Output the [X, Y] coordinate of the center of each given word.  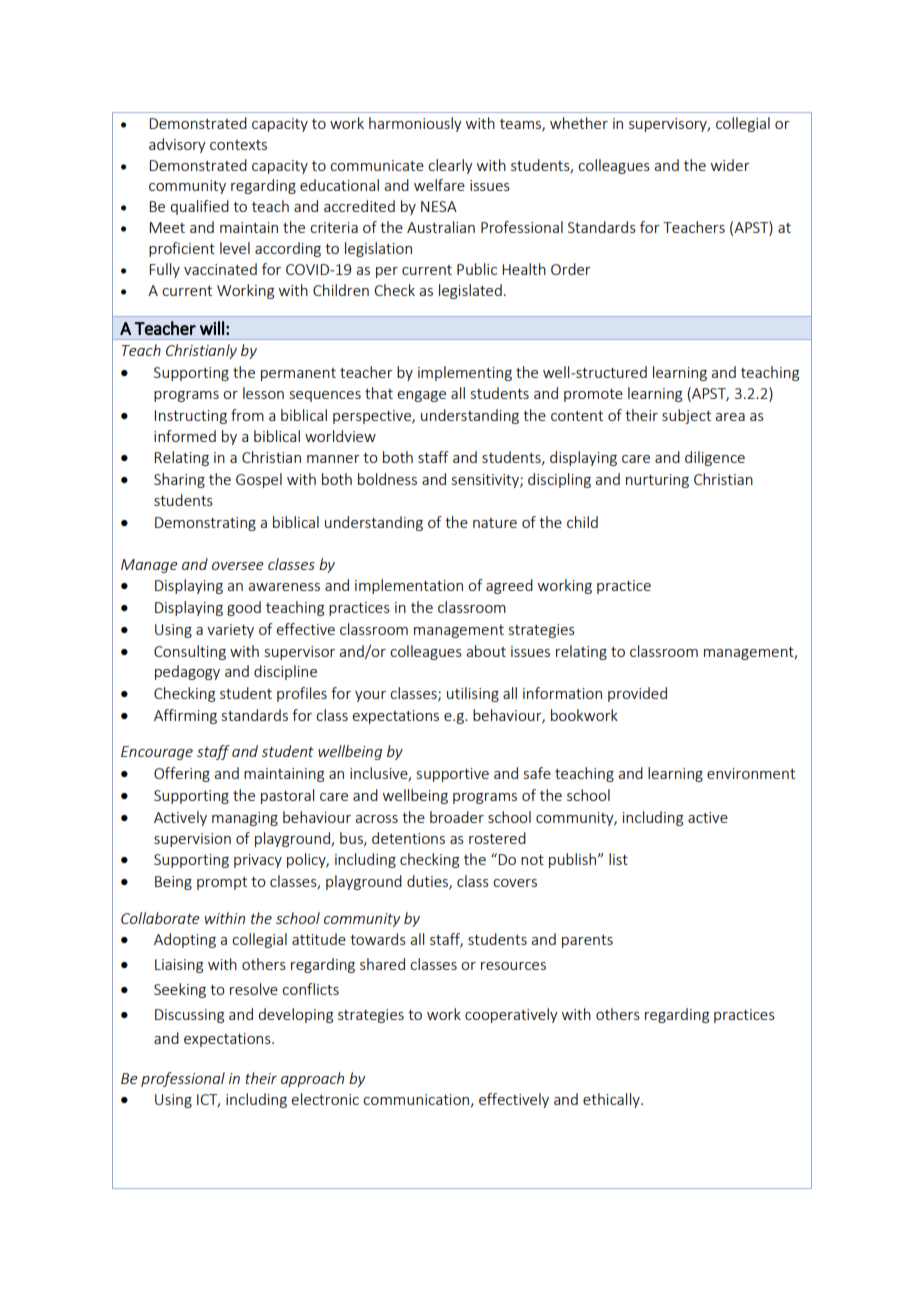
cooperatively [511, 1015]
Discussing [189, 1016]
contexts [238, 145]
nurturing [657, 481]
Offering [182, 774]
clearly [450, 166]
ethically [612, 1100]
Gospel [259, 480]
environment [751, 773]
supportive [453, 775]
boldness [387, 479]
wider [730, 165]
